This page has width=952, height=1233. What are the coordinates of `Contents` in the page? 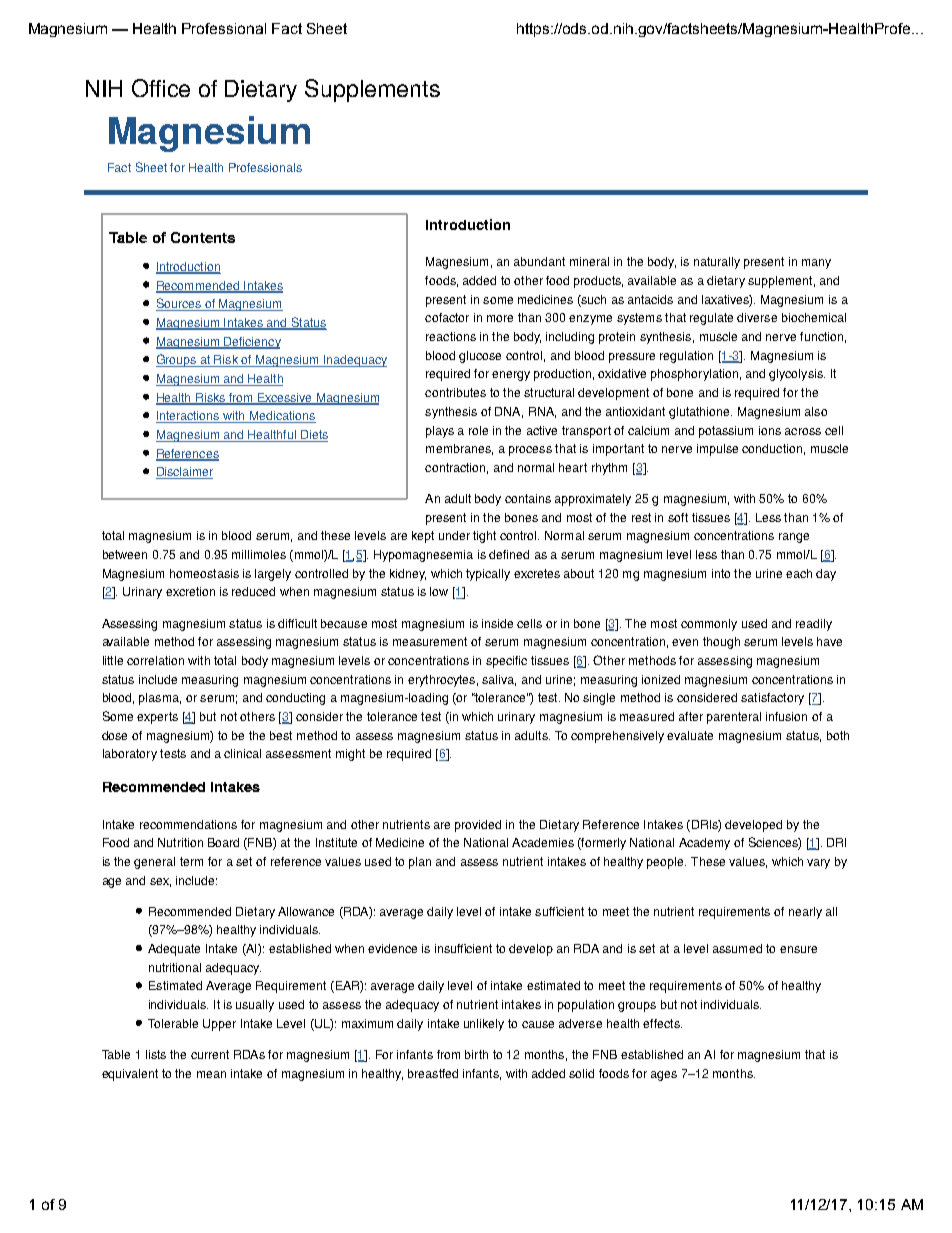 It's located at (203, 237).
